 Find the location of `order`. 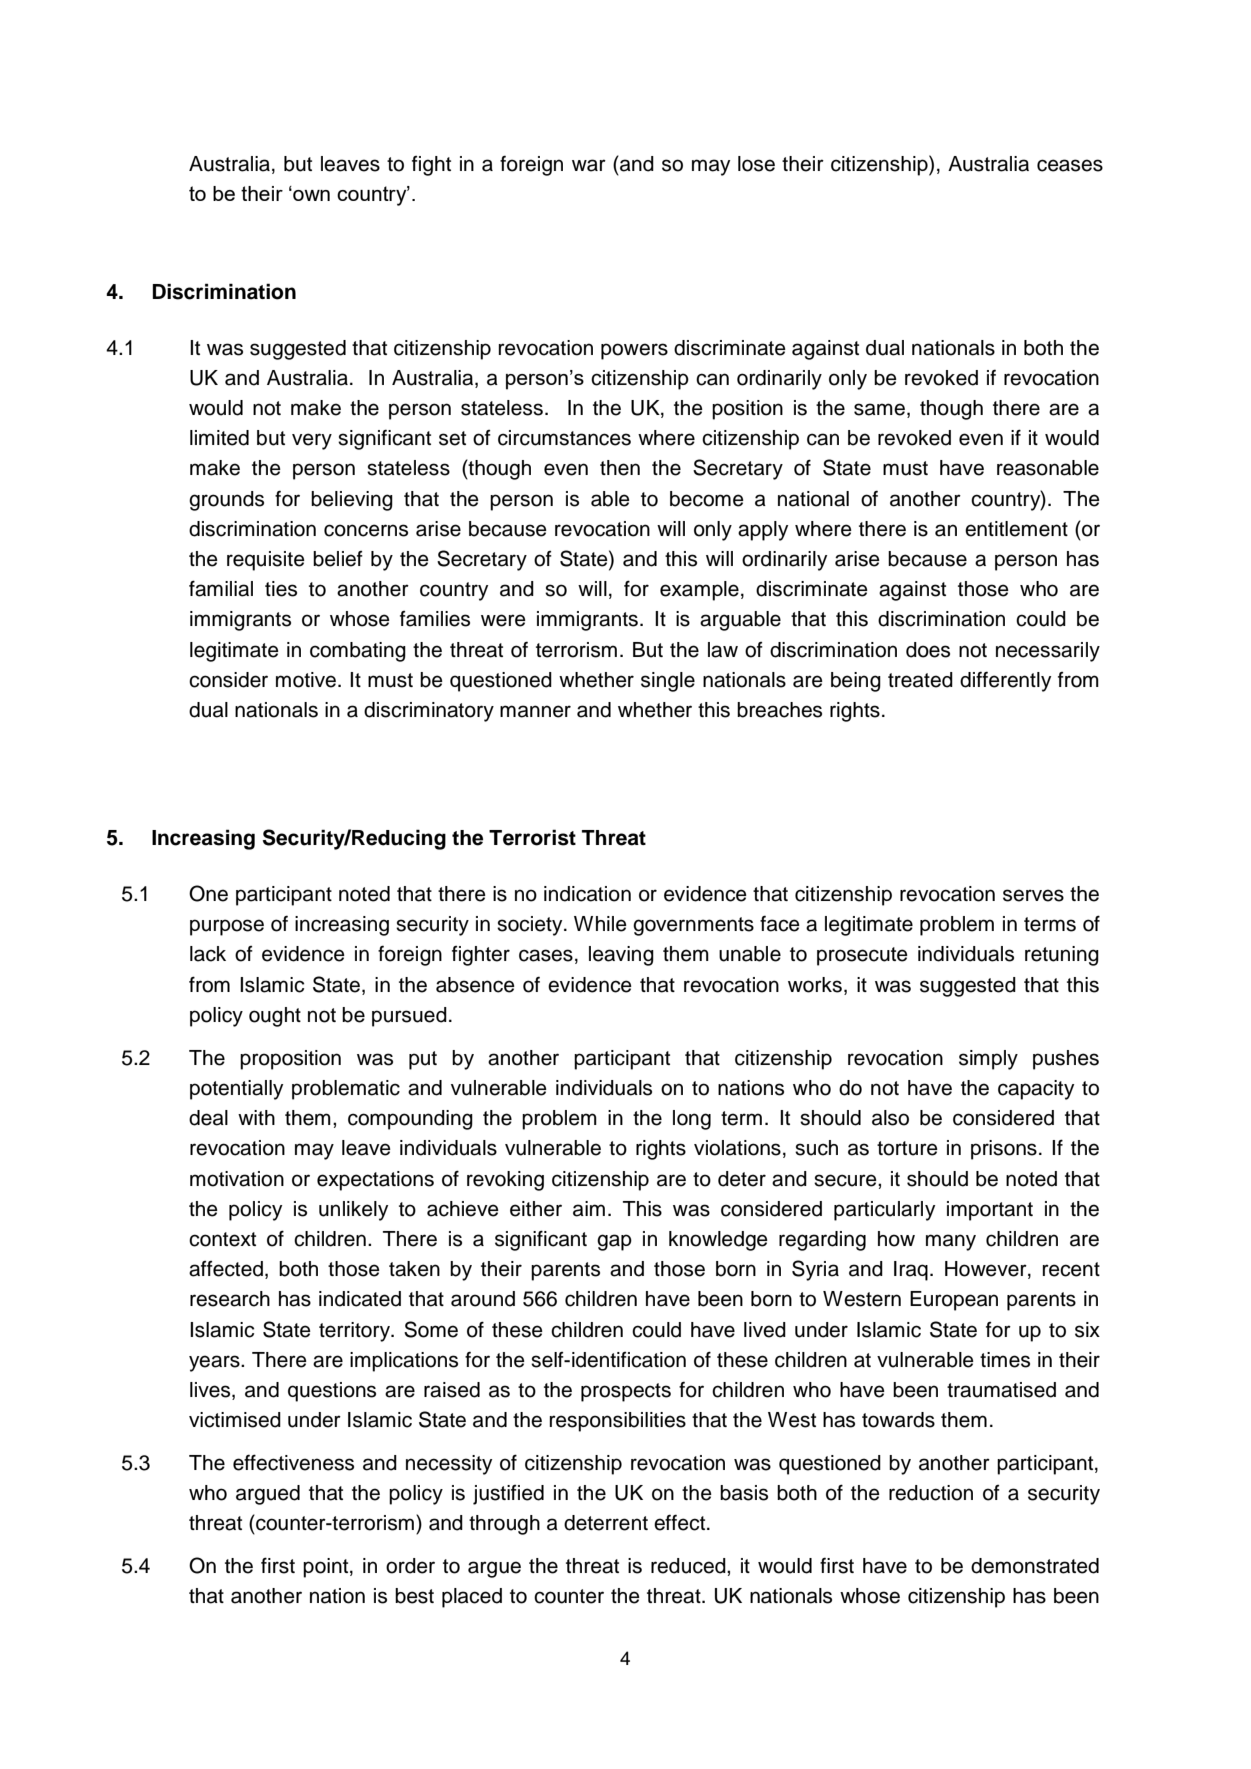

order is located at coordinates (410, 1566).
